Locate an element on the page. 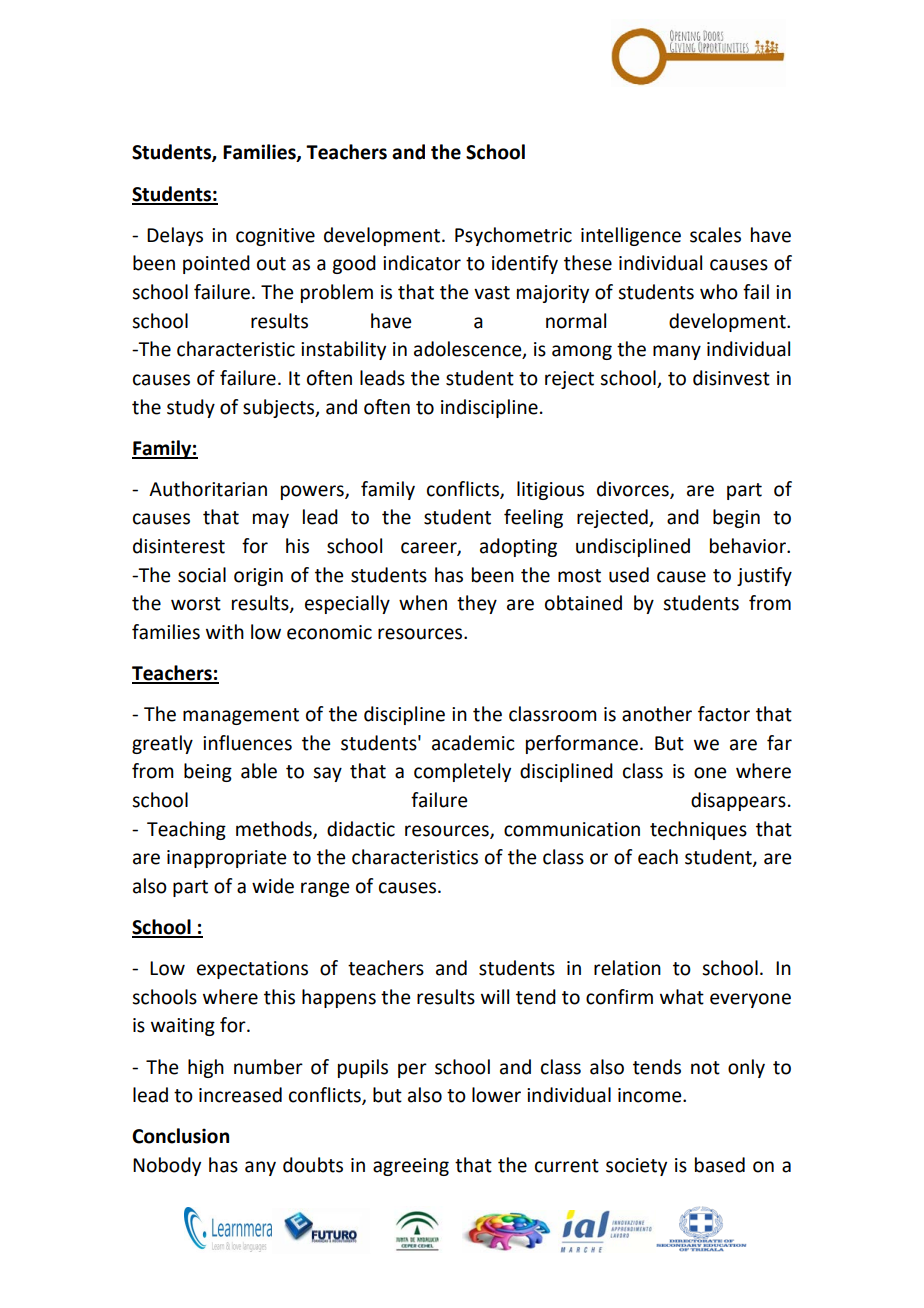 Image resolution: width=924 pixels, height=1308 pixels. lower is located at coordinates (496, 1095).
